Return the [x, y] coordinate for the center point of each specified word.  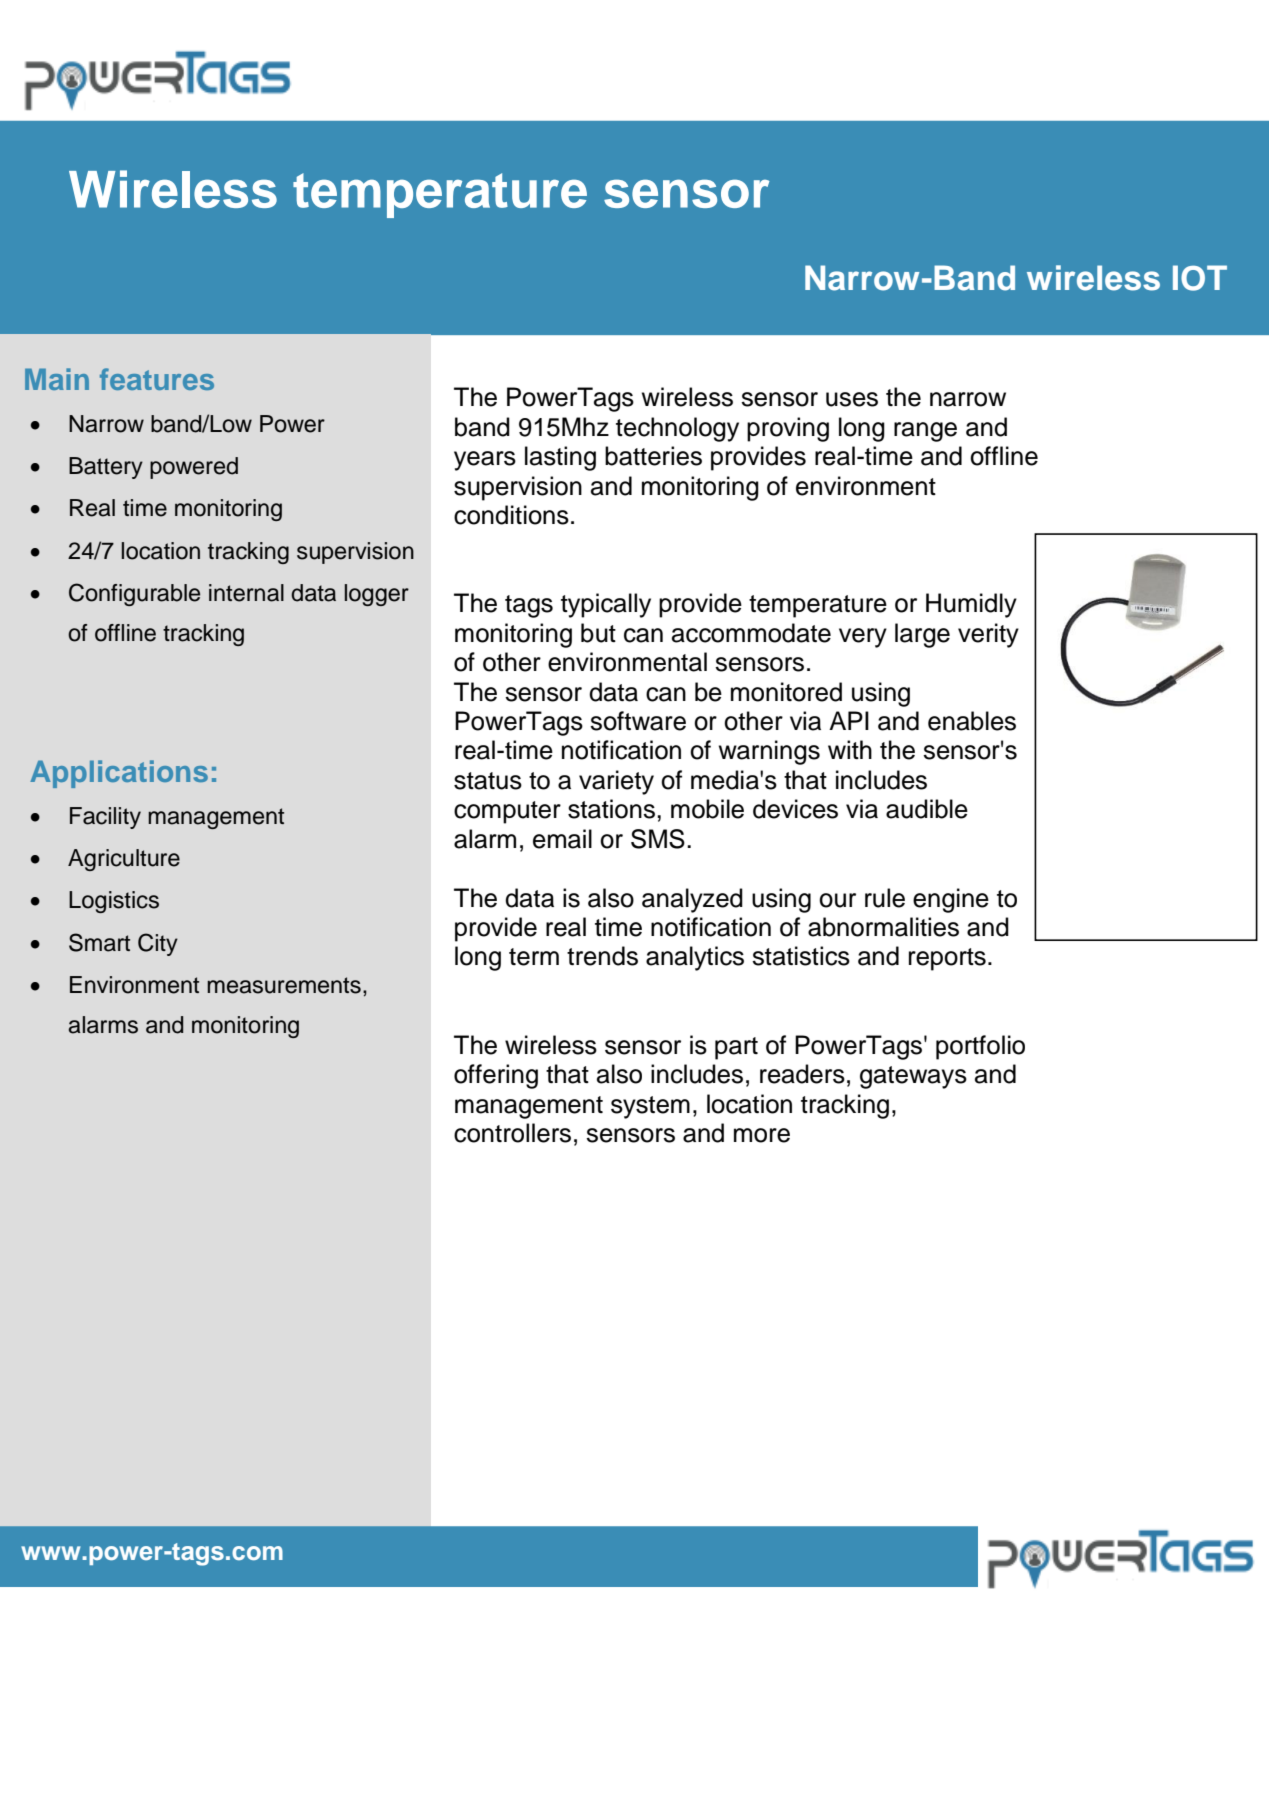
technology [677, 429]
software [638, 721]
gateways [913, 1077]
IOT [1200, 278]
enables [972, 721]
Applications [119, 774]
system [650, 1107]
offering [496, 1076]
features [157, 379]
